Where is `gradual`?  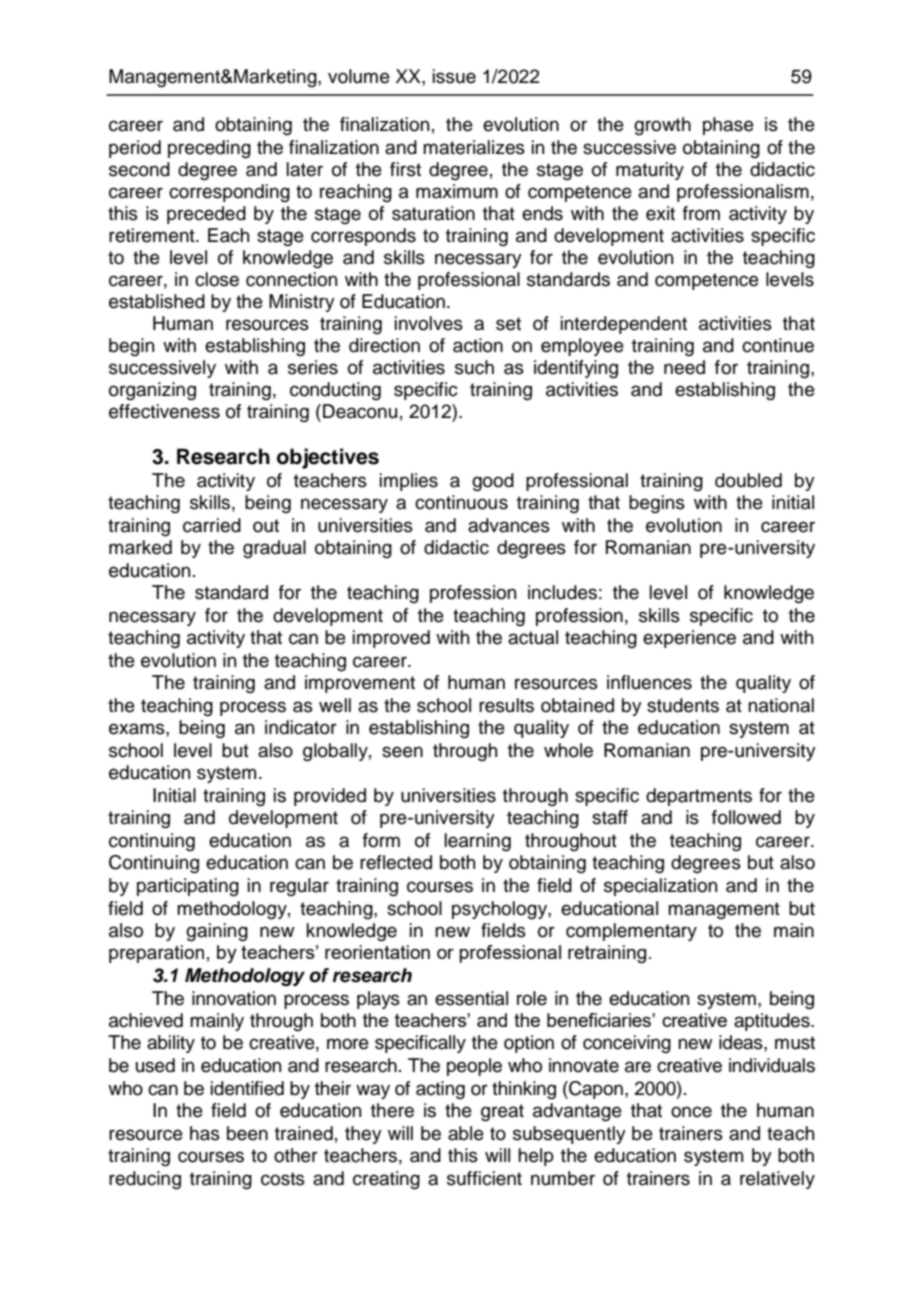
gradual is located at coordinates (274, 549).
